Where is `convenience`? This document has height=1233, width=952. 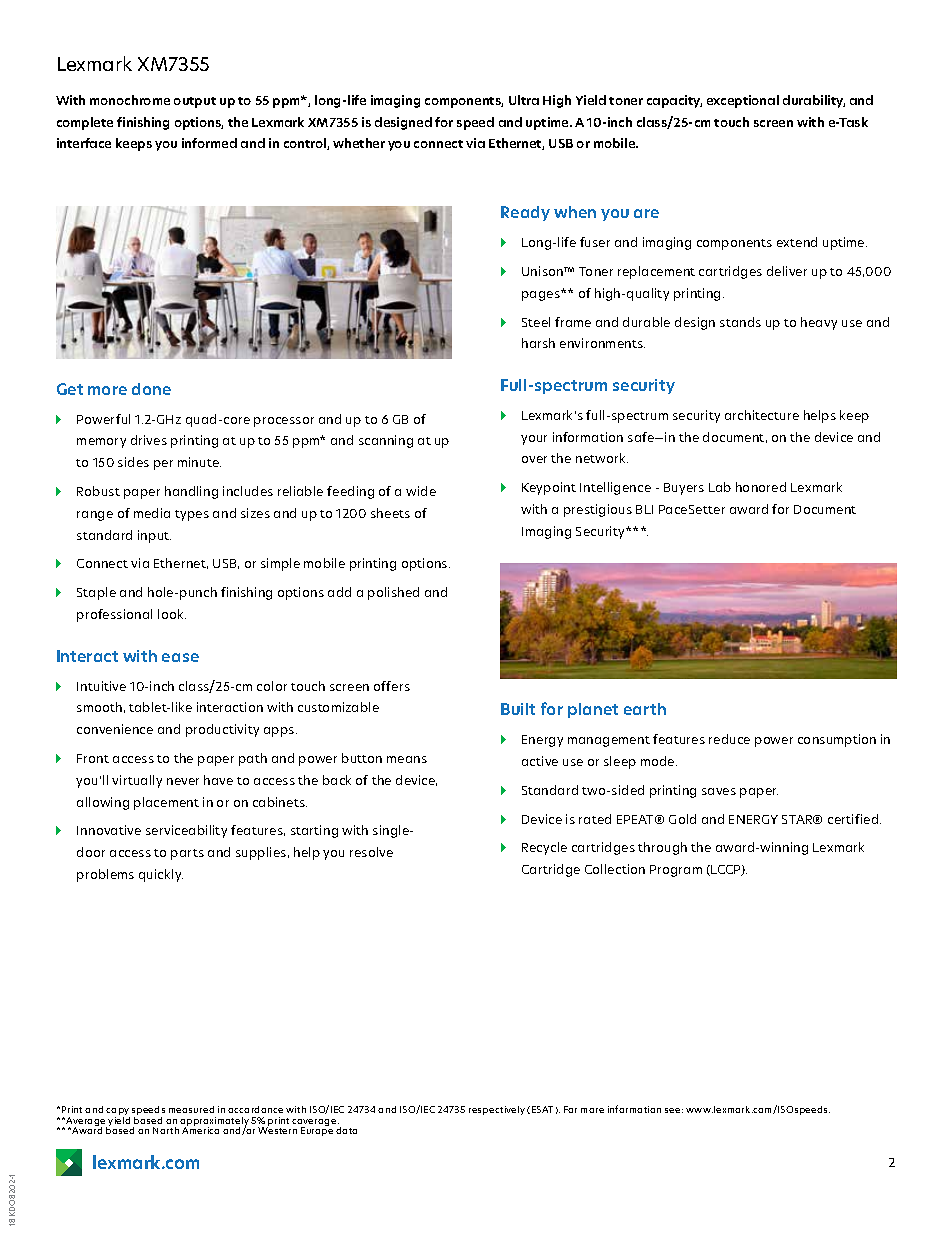
convenience is located at coordinates (115, 729).
